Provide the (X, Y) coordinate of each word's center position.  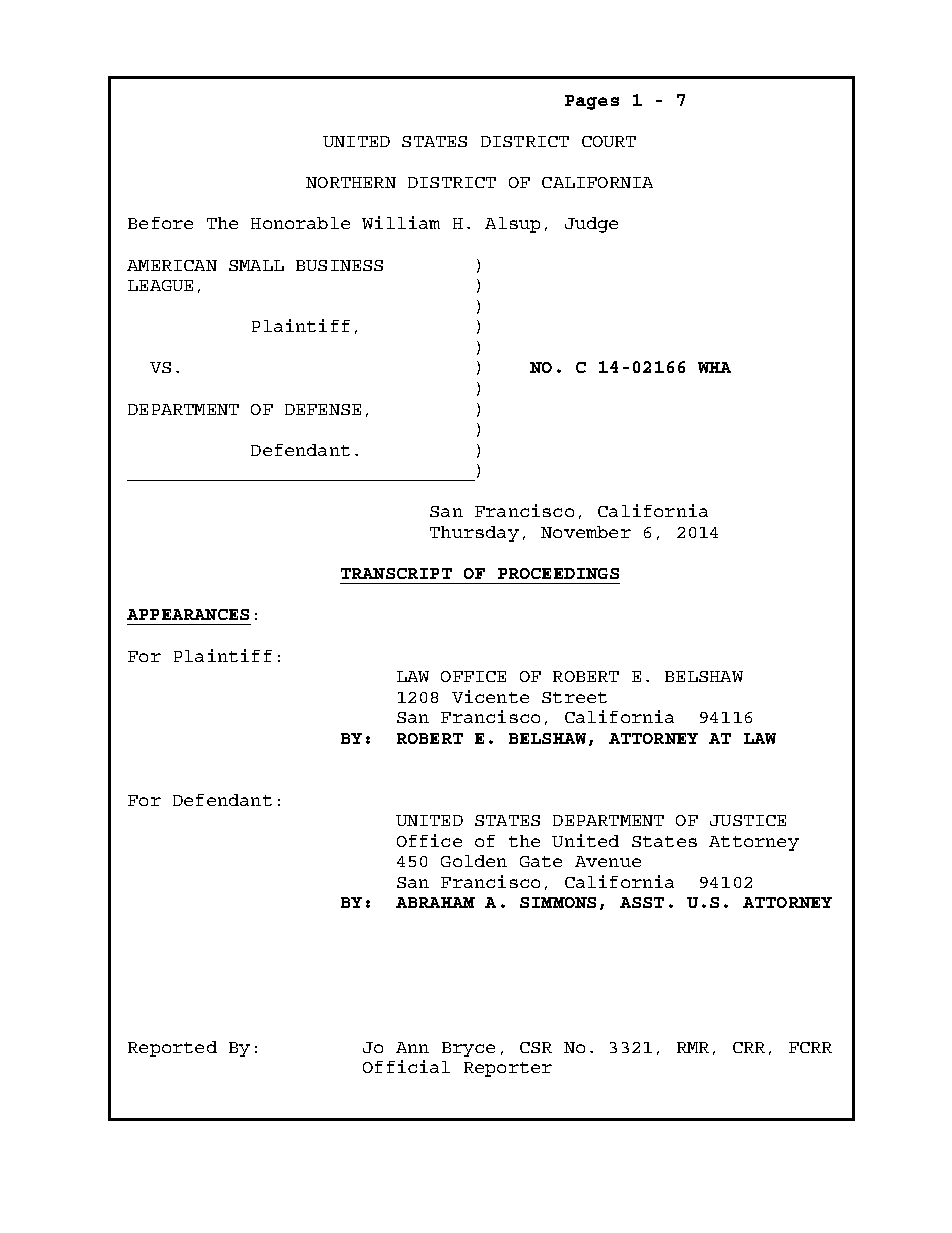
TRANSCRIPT (396, 573)
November (586, 532)
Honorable (300, 223)
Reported (172, 1049)
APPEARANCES (188, 614)
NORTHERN (351, 182)
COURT (609, 141)
